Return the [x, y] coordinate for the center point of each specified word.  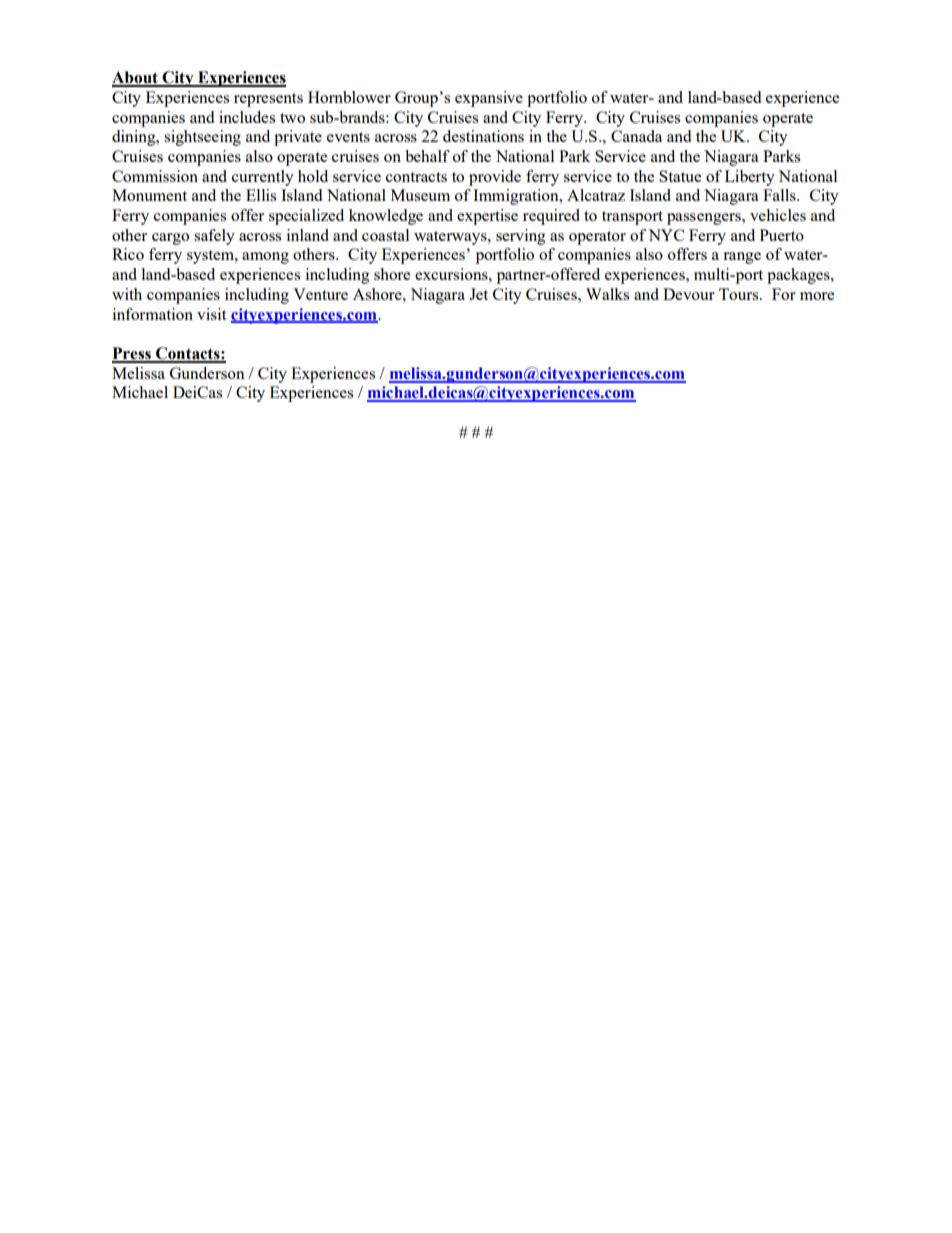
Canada [636, 136]
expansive [489, 99]
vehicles [778, 215]
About [136, 78]
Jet [478, 294]
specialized [306, 217]
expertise [487, 217]
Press [132, 354]
